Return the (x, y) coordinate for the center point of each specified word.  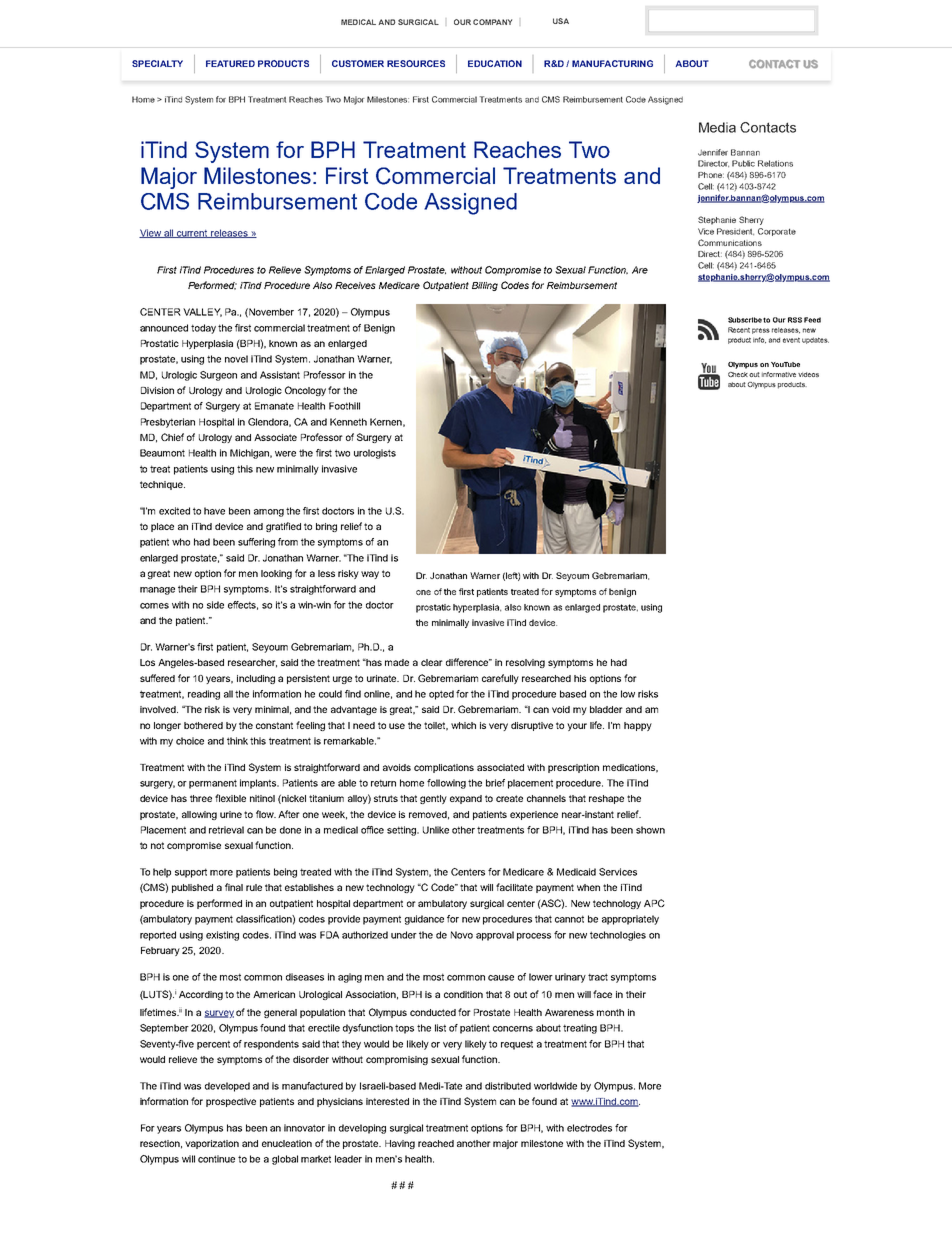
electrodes (589, 1128)
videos (808, 374)
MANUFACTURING (612, 63)
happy (638, 726)
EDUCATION (495, 63)
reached (436, 1143)
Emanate (274, 406)
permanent (213, 784)
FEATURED (230, 63)
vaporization (212, 1144)
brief (495, 783)
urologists (375, 454)
